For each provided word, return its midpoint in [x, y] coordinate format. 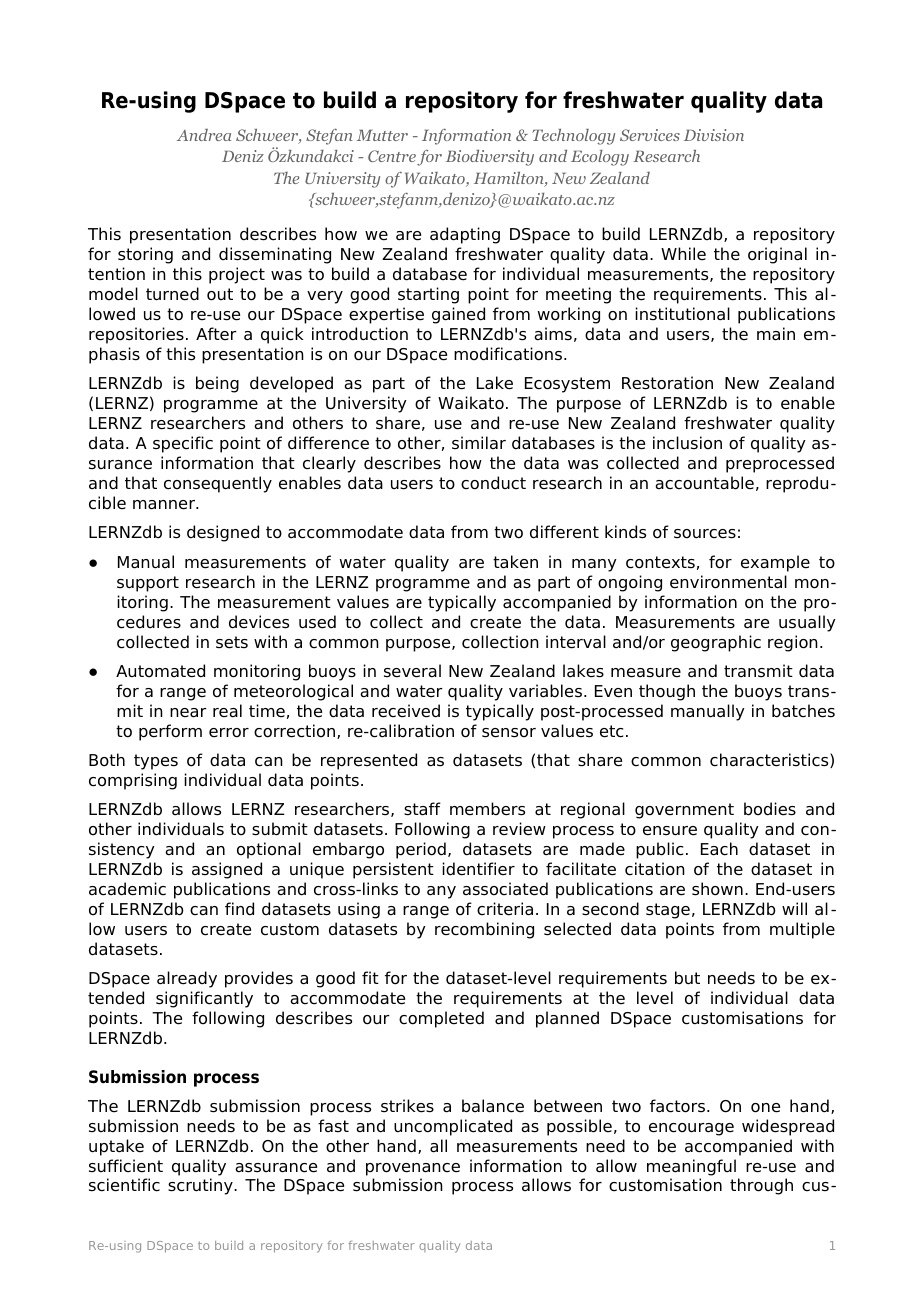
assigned [227, 870]
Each [719, 849]
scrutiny [201, 1186]
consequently [218, 484]
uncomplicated [453, 1127]
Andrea [204, 135]
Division [714, 135]
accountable [704, 483]
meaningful [691, 1167]
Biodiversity [490, 158]
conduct [493, 483]
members [487, 809]
